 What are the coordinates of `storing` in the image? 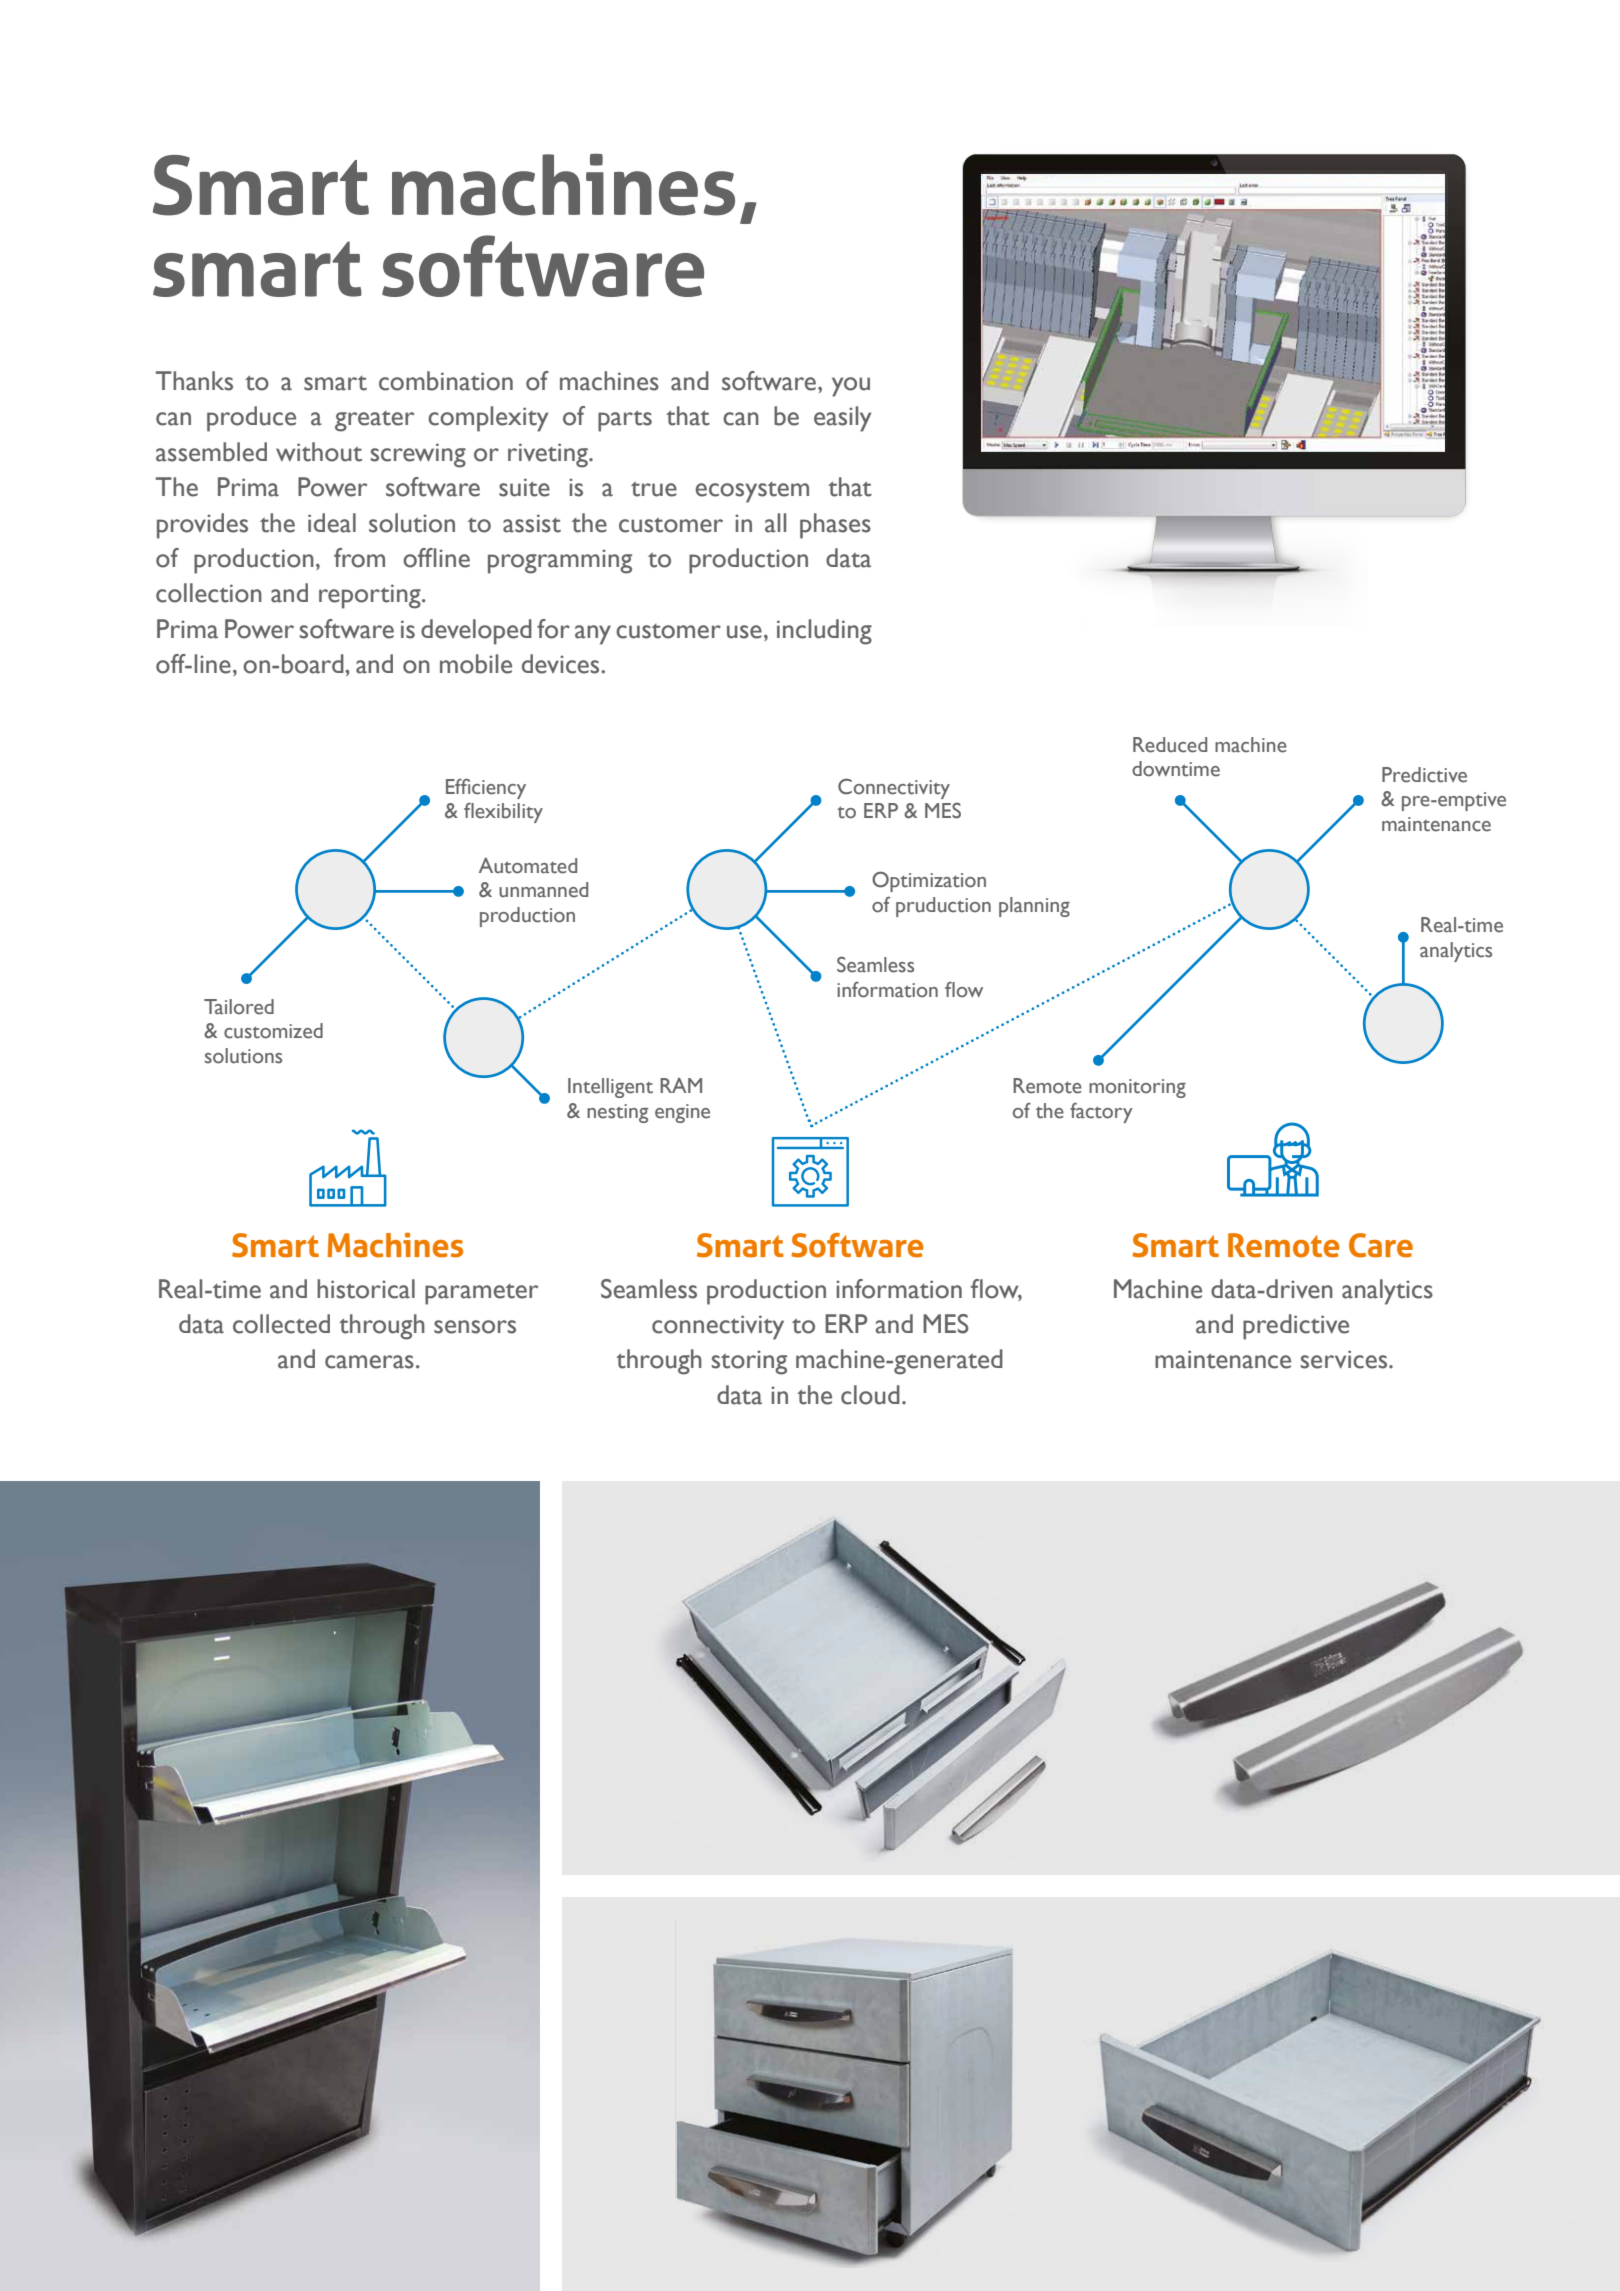 It's located at (749, 1362).
